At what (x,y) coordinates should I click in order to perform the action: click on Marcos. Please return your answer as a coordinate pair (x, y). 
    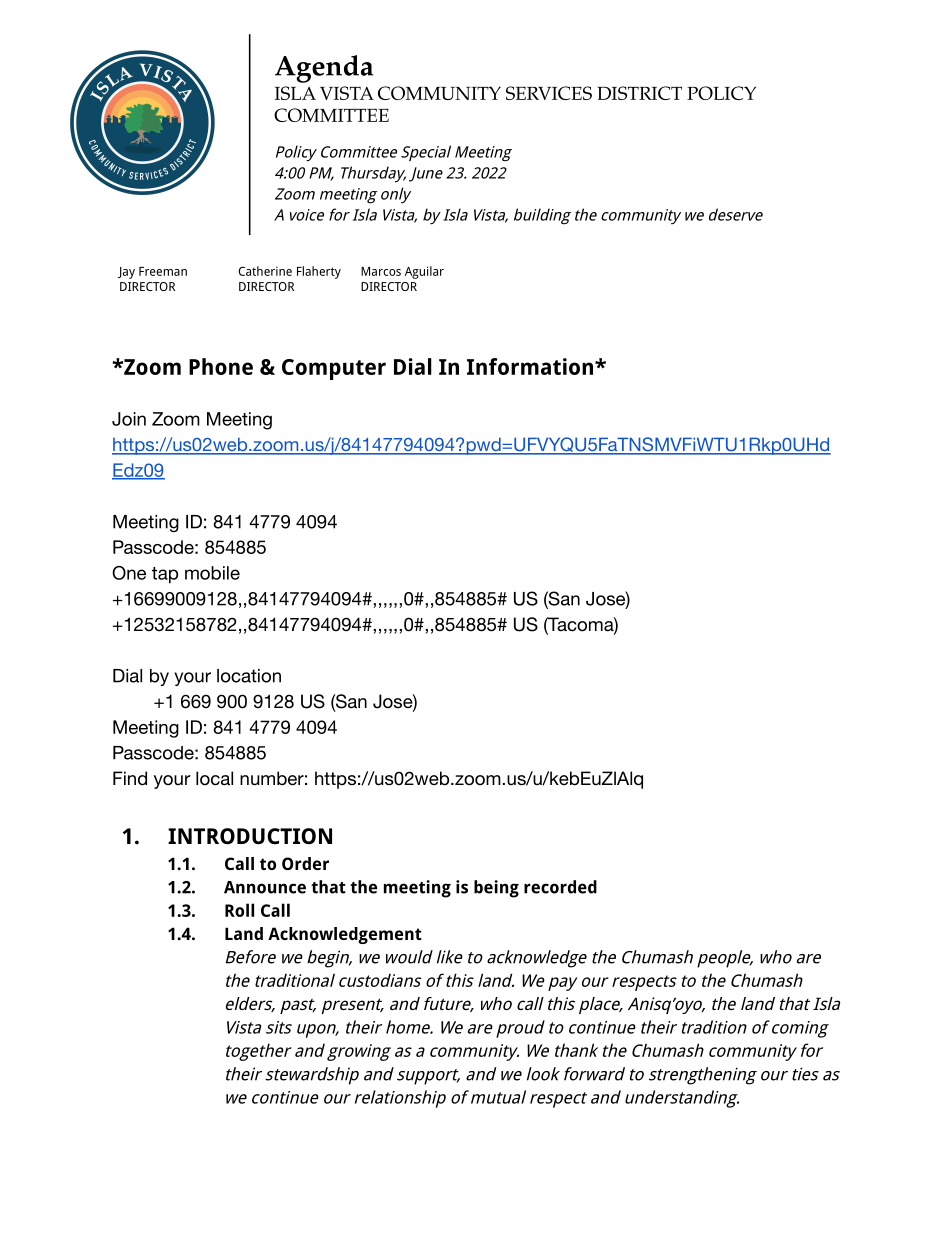
    Looking at the image, I should click on (381, 271).
